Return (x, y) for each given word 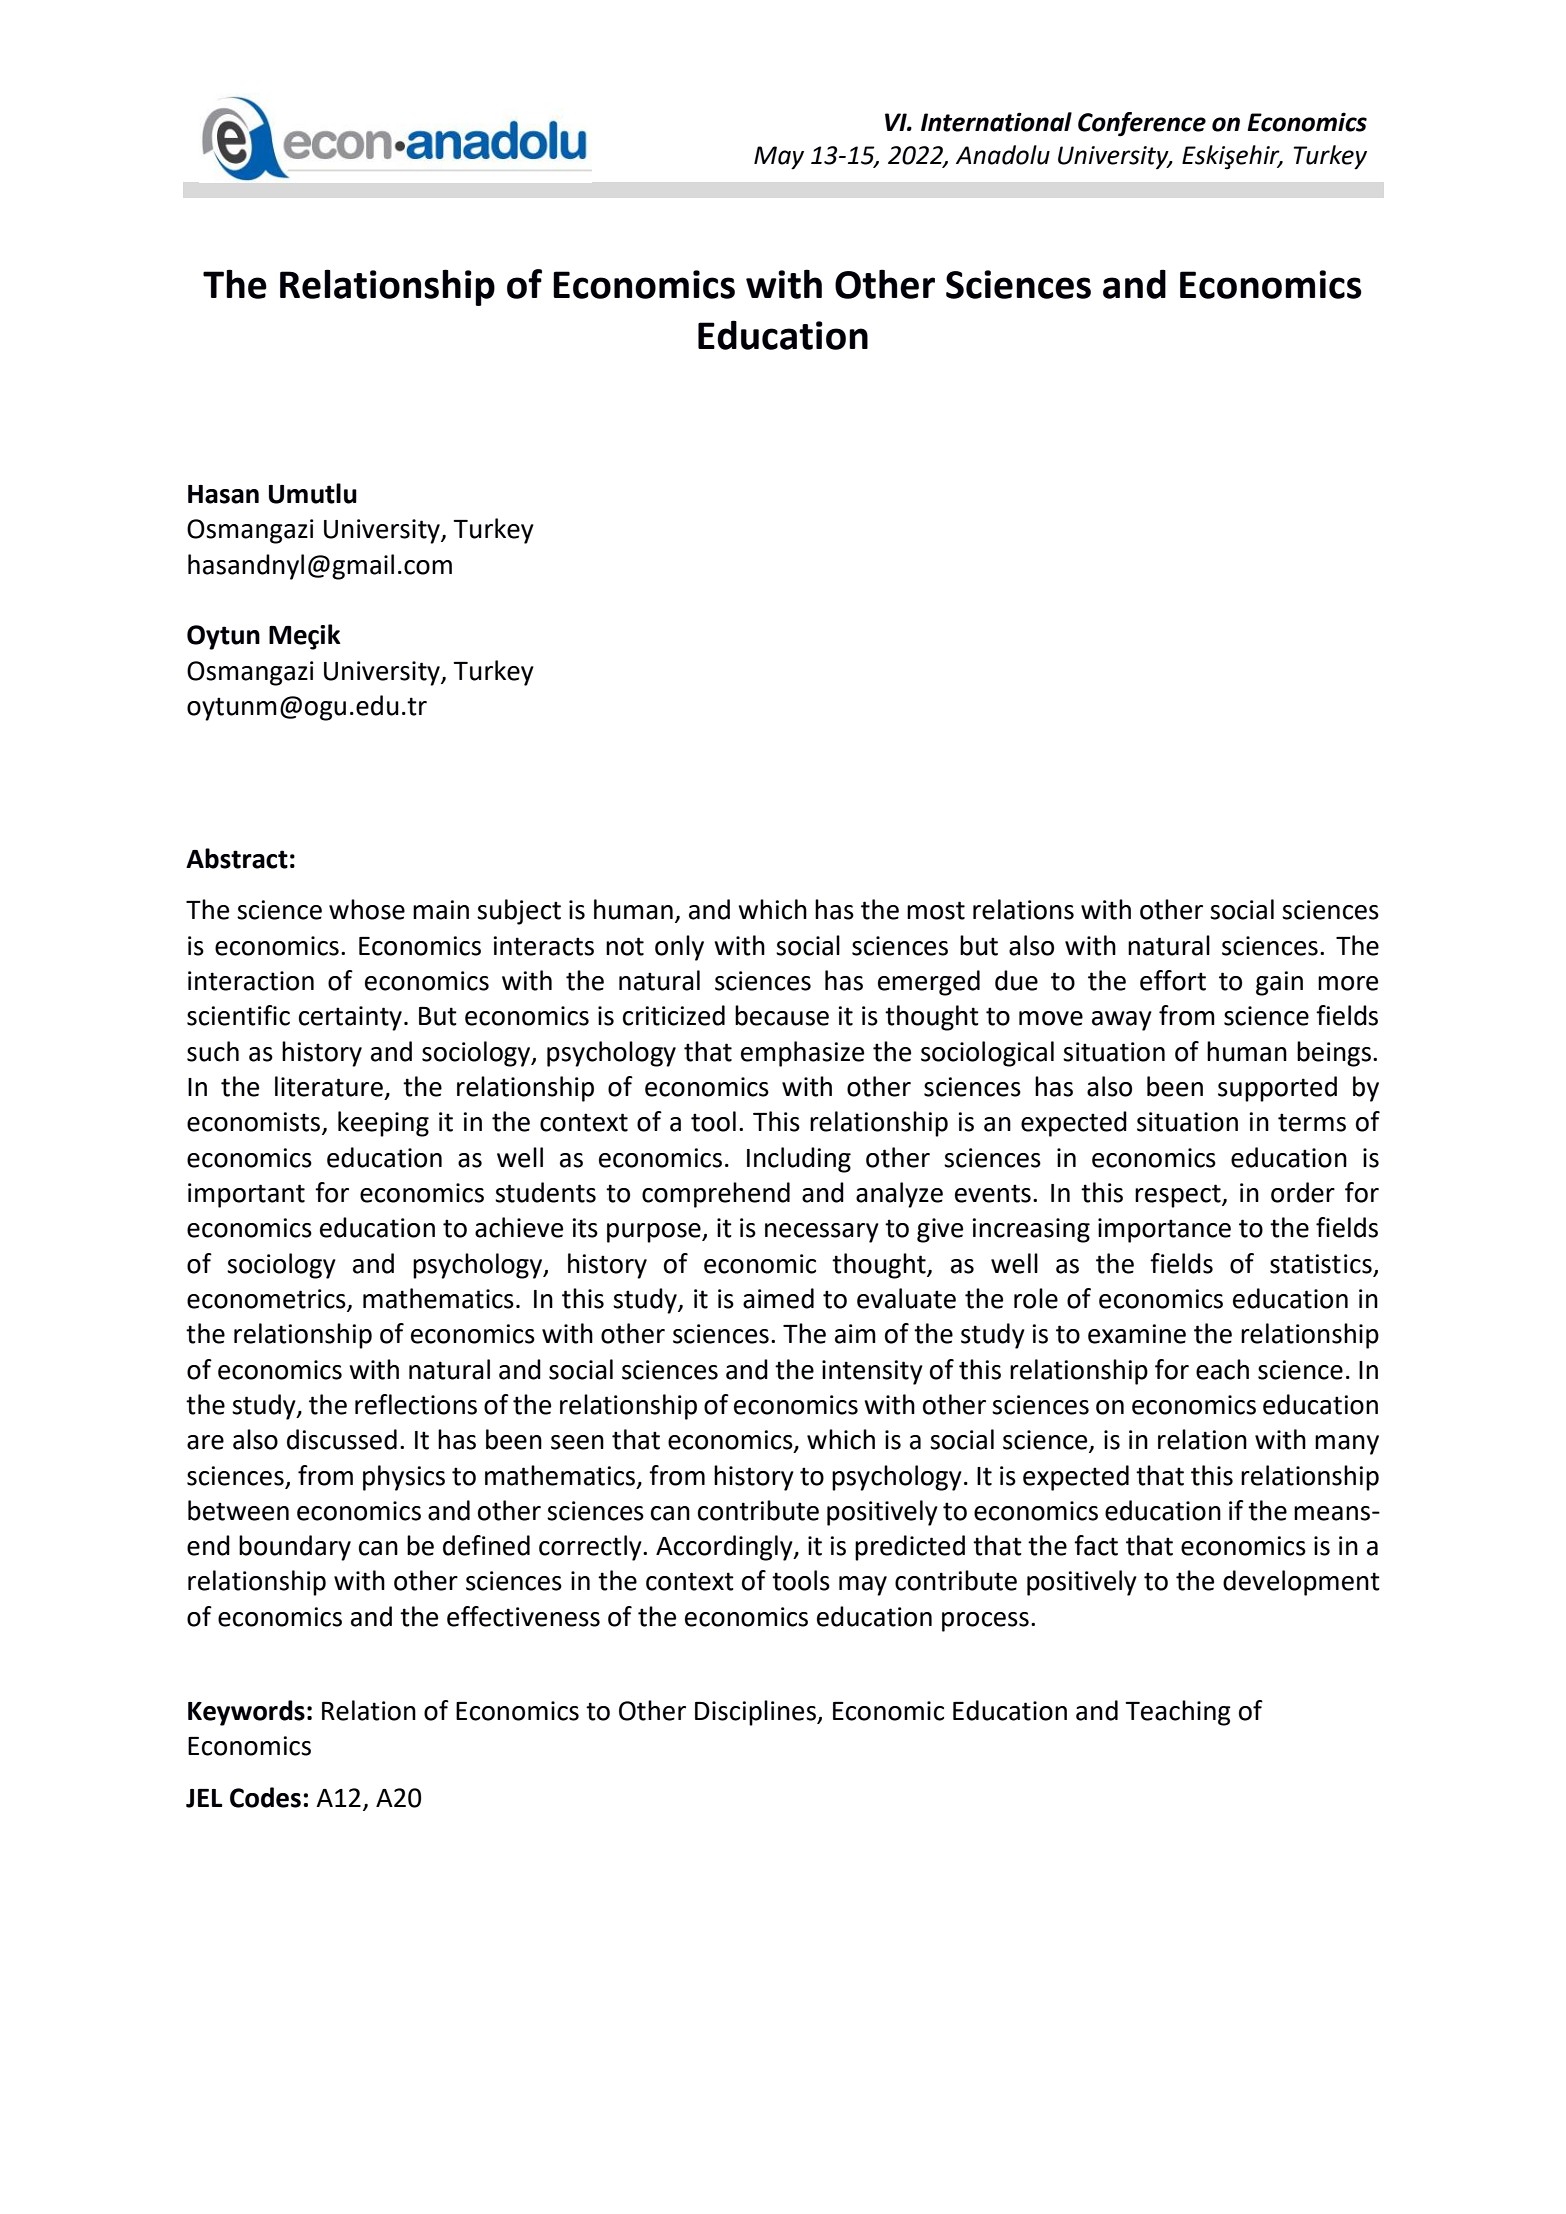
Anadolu (1003, 155)
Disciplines (756, 1713)
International (996, 122)
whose (367, 909)
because (782, 1015)
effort (1173, 980)
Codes (265, 1797)
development (1301, 1583)
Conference (1142, 124)
